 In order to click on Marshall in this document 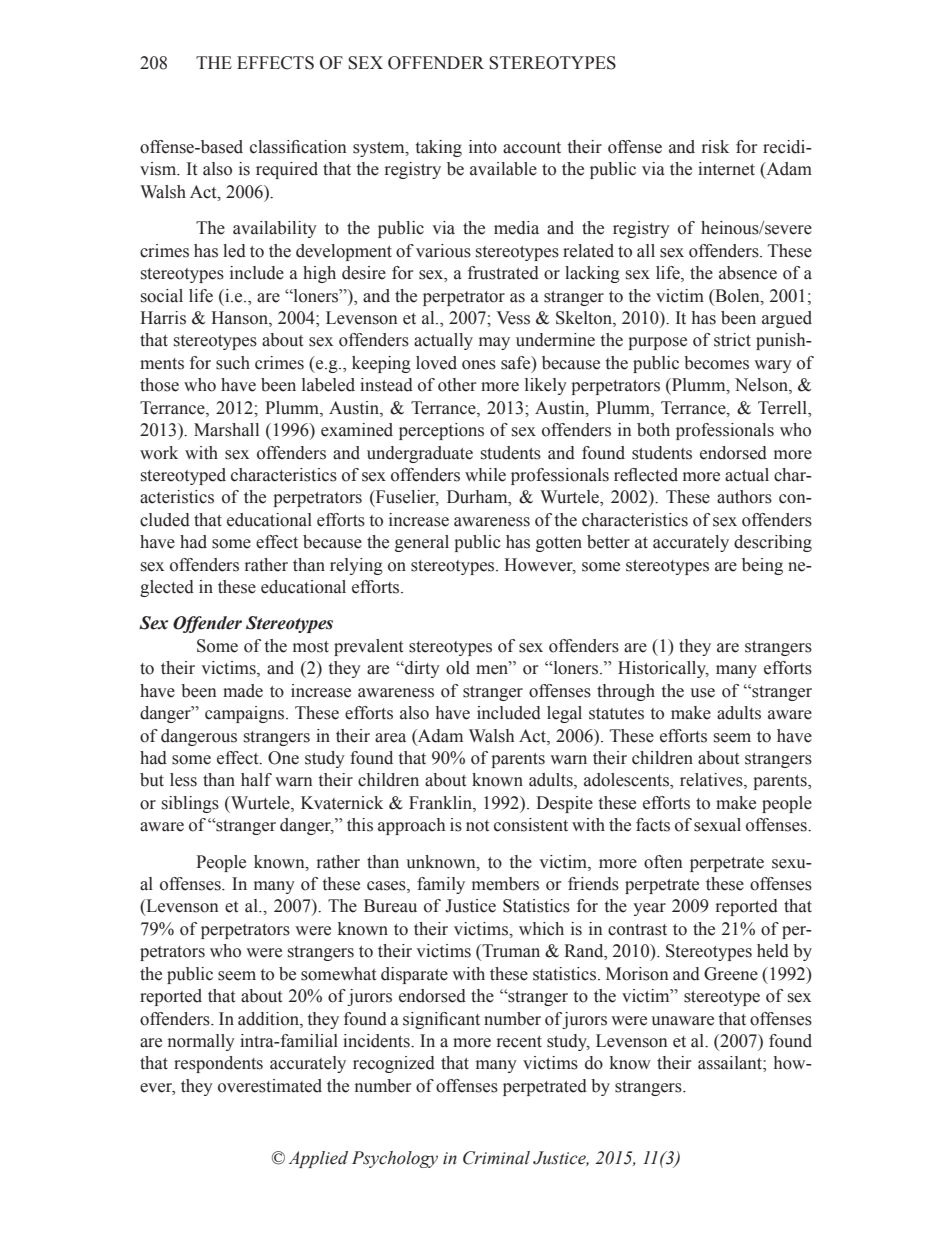, I will do `click(226, 430)`.
